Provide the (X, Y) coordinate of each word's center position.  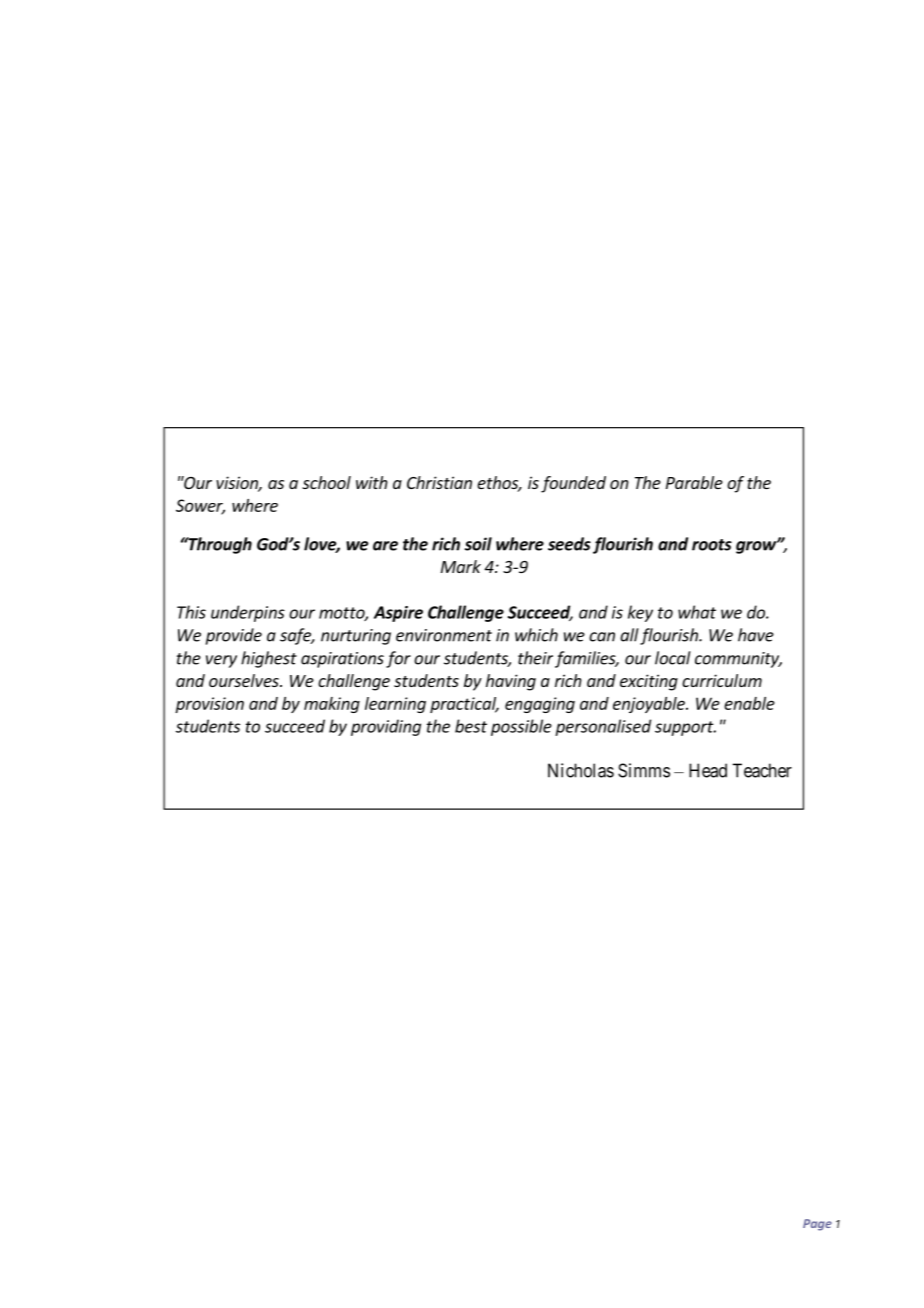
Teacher (762, 770)
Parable (694, 482)
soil (478, 544)
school (326, 482)
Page (817, 1225)
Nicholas (581, 770)
